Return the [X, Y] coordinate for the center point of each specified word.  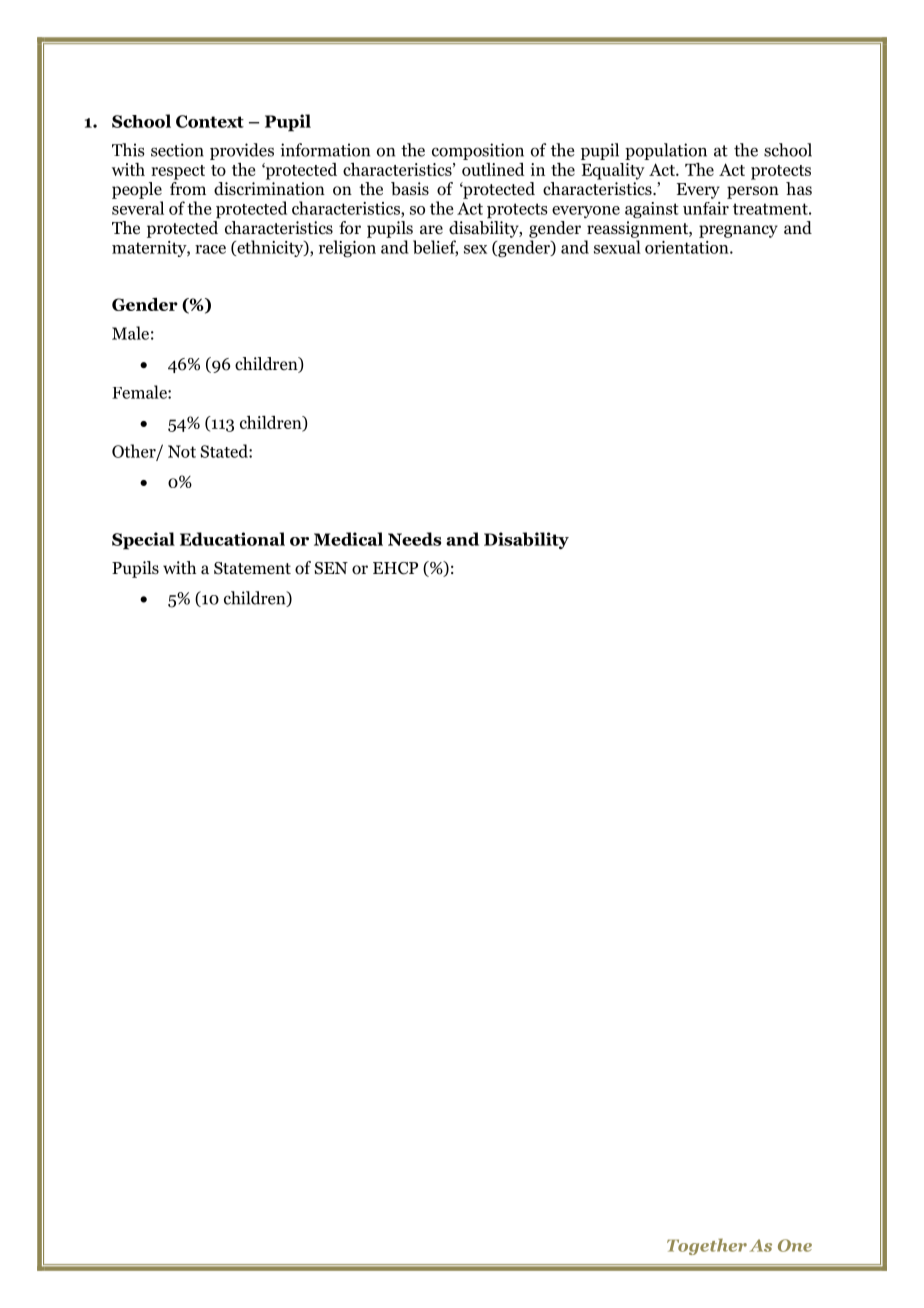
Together [707, 1246]
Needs [414, 539]
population [666, 151]
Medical [348, 539]
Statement [252, 568]
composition [478, 151]
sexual [617, 247]
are [431, 229]
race [210, 249]
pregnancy [738, 231]
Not [182, 451]
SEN [331, 568]
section [177, 150]
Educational [232, 539]
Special [143, 541]
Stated [225, 451]
